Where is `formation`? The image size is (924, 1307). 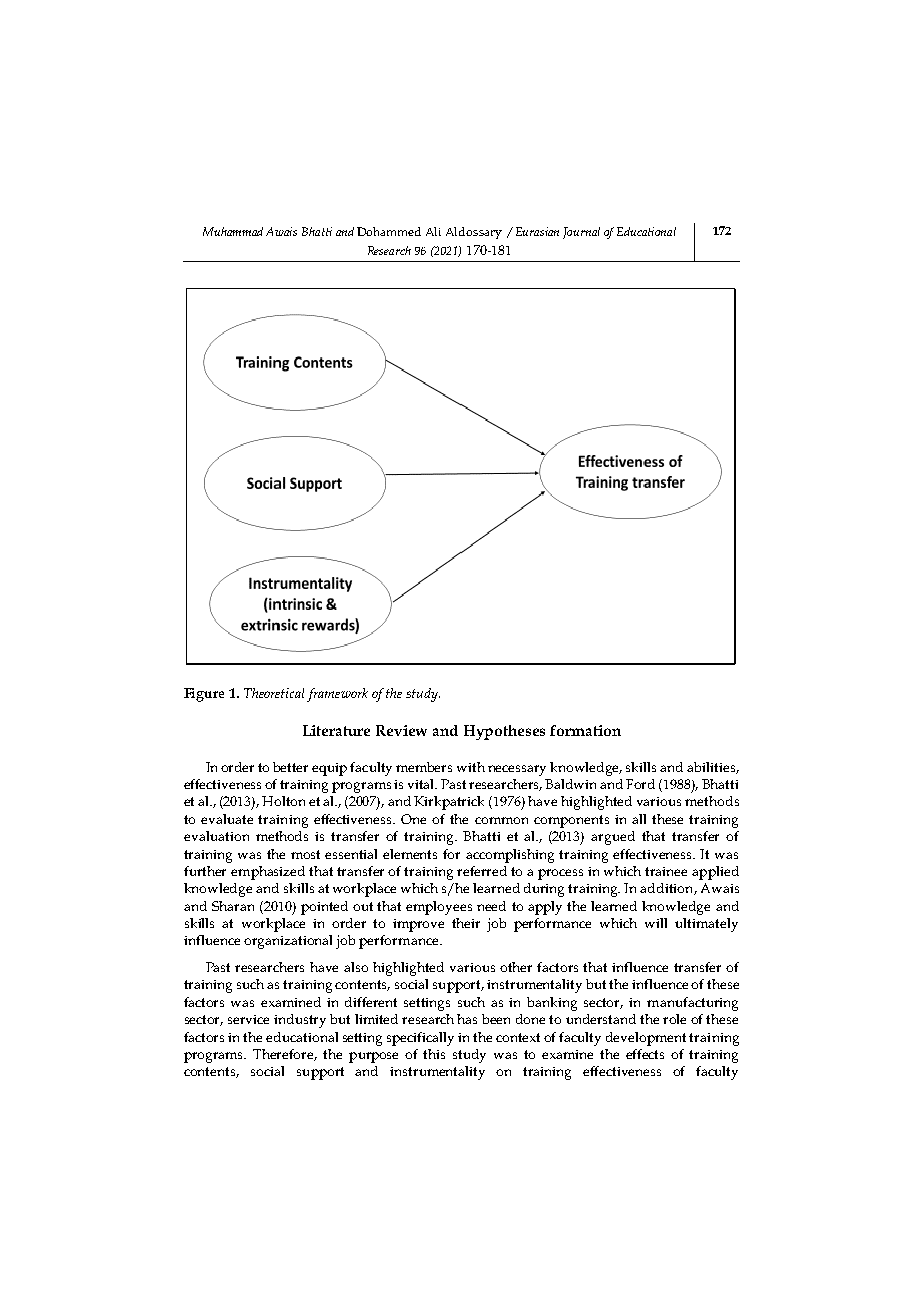 formation is located at coordinates (585, 730).
